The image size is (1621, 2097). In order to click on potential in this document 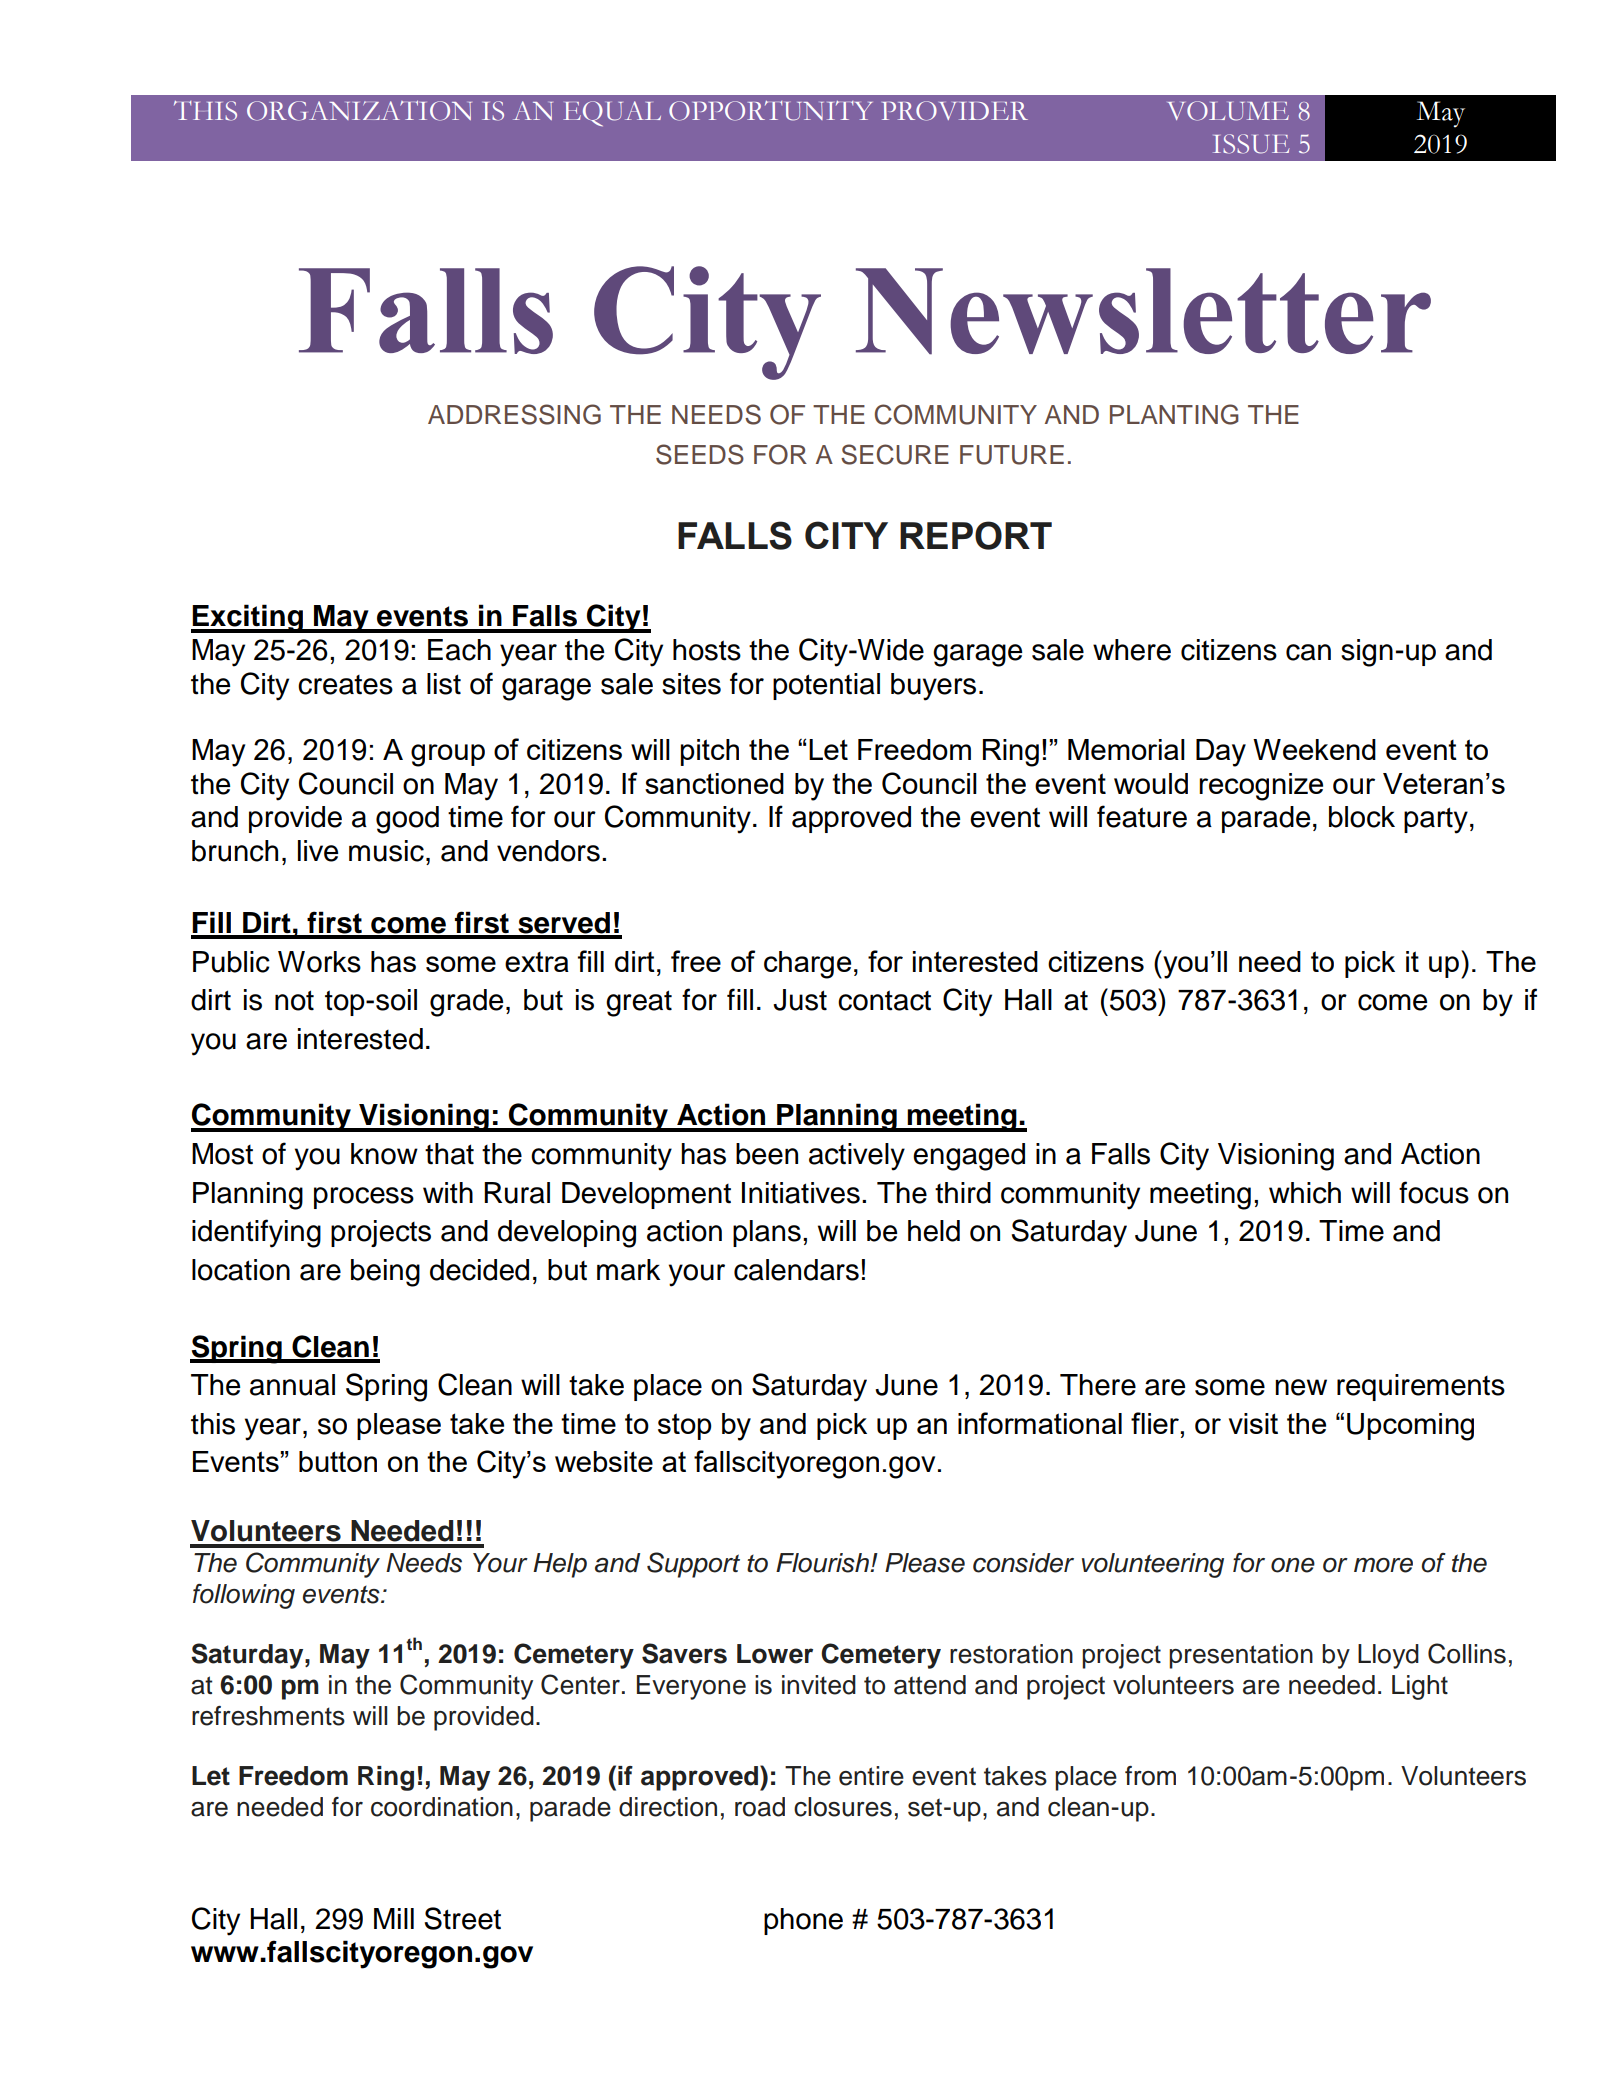, I will do `click(826, 686)`.
